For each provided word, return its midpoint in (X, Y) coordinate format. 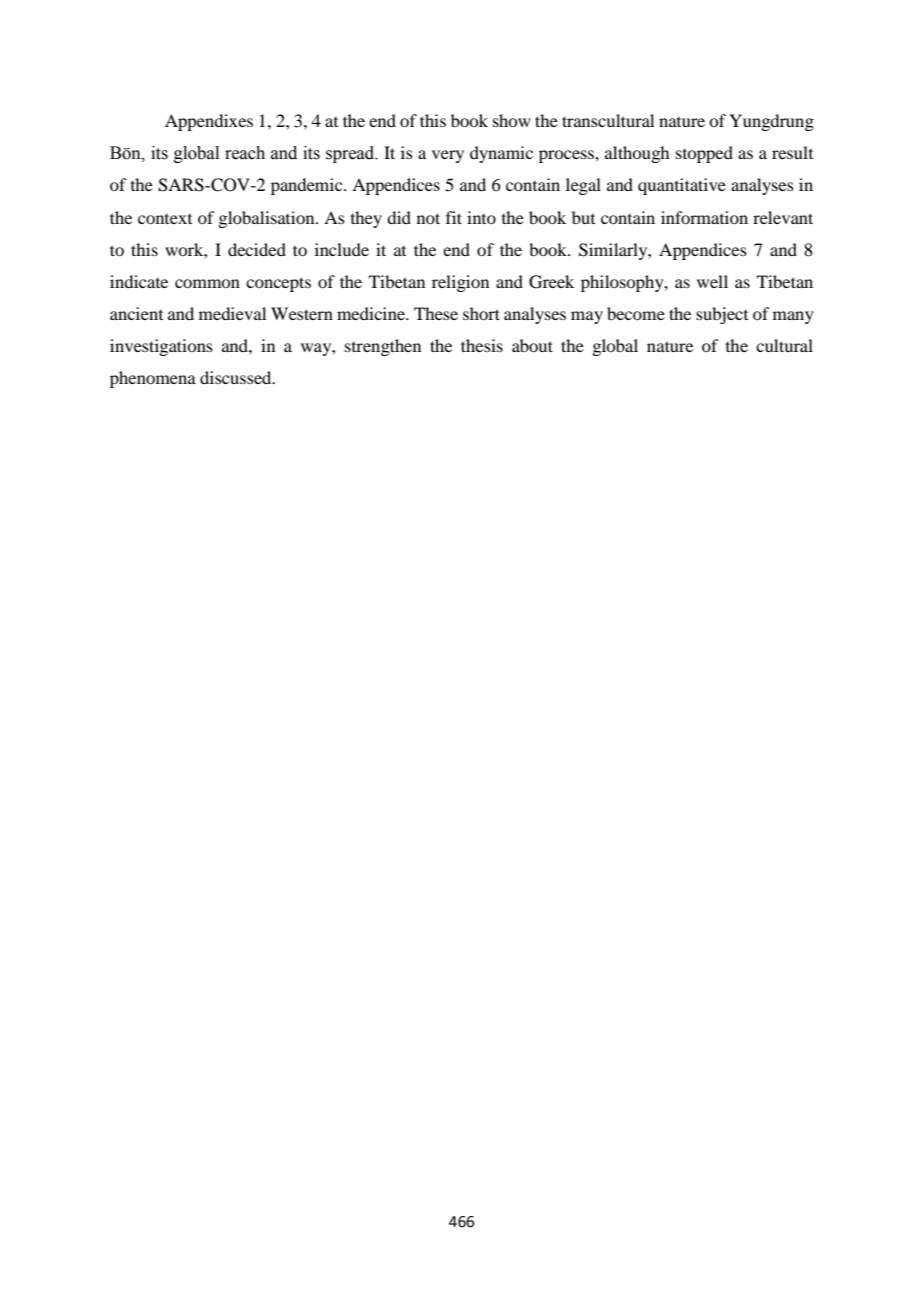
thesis (482, 345)
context (165, 219)
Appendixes (209, 122)
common (207, 283)
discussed (237, 377)
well (712, 281)
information (704, 217)
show (512, 120)
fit (454, 217)
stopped (704, 154)
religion (460, 283)
